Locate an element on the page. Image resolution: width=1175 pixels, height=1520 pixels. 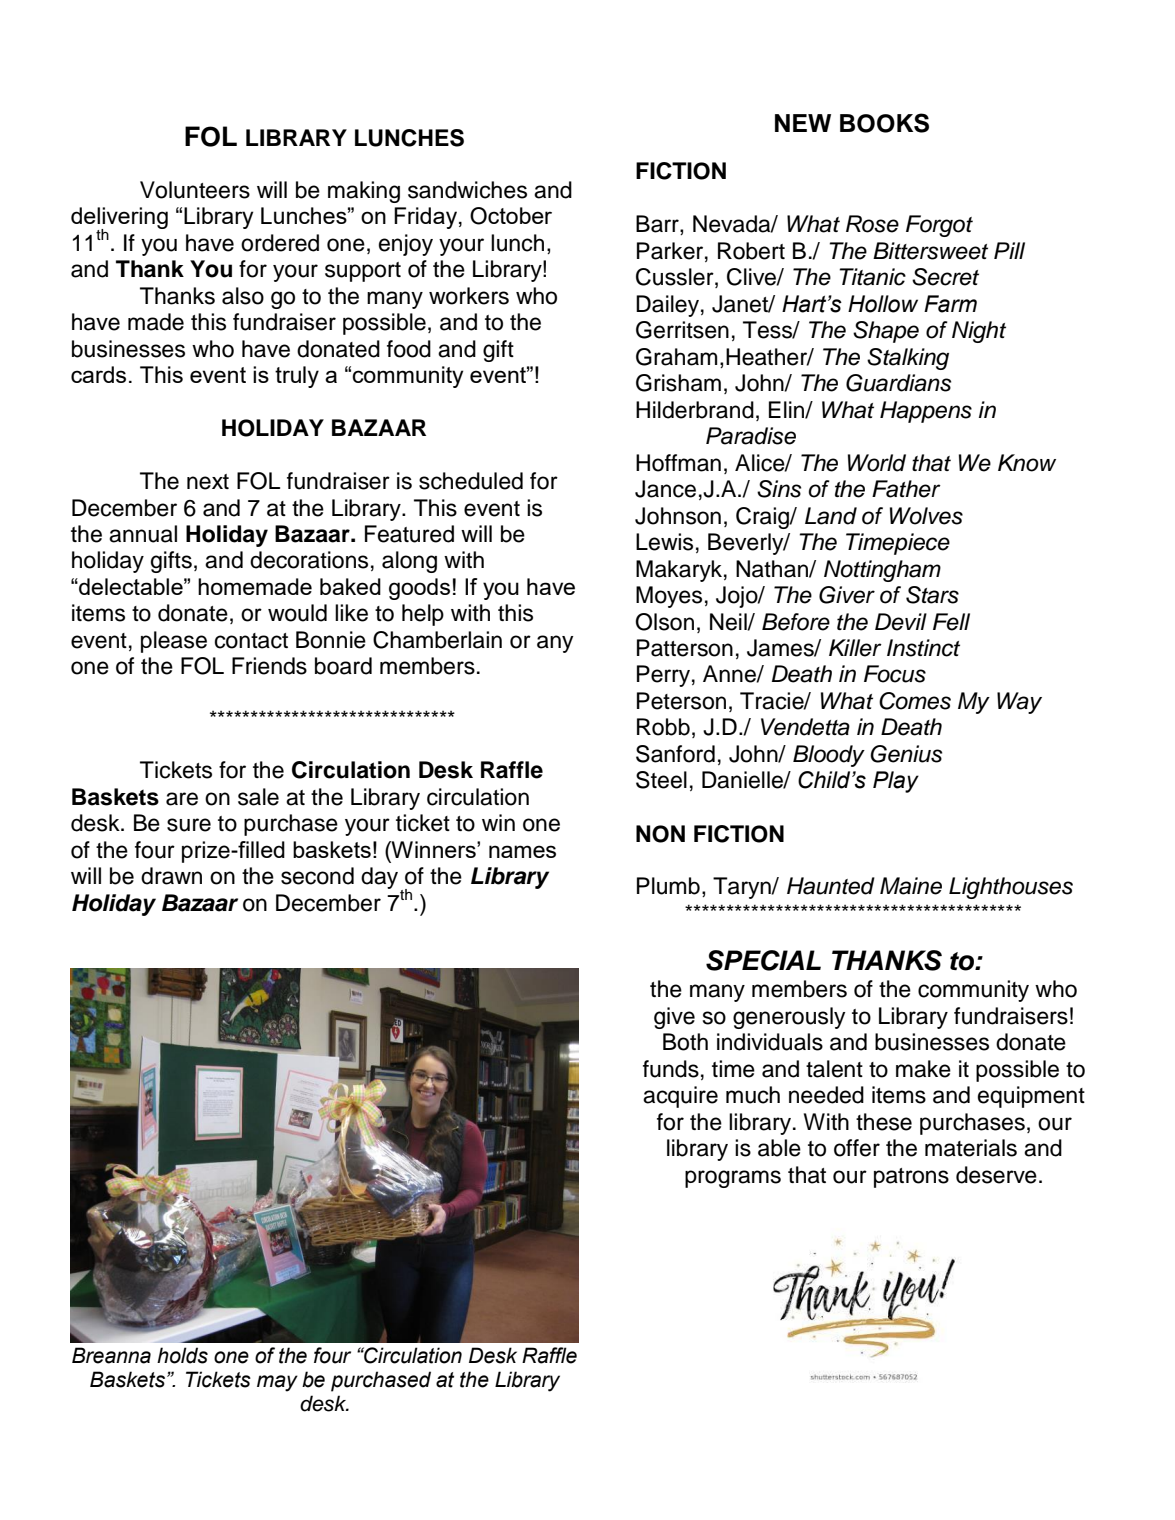
Maine is located at coordinates (911, 886).
